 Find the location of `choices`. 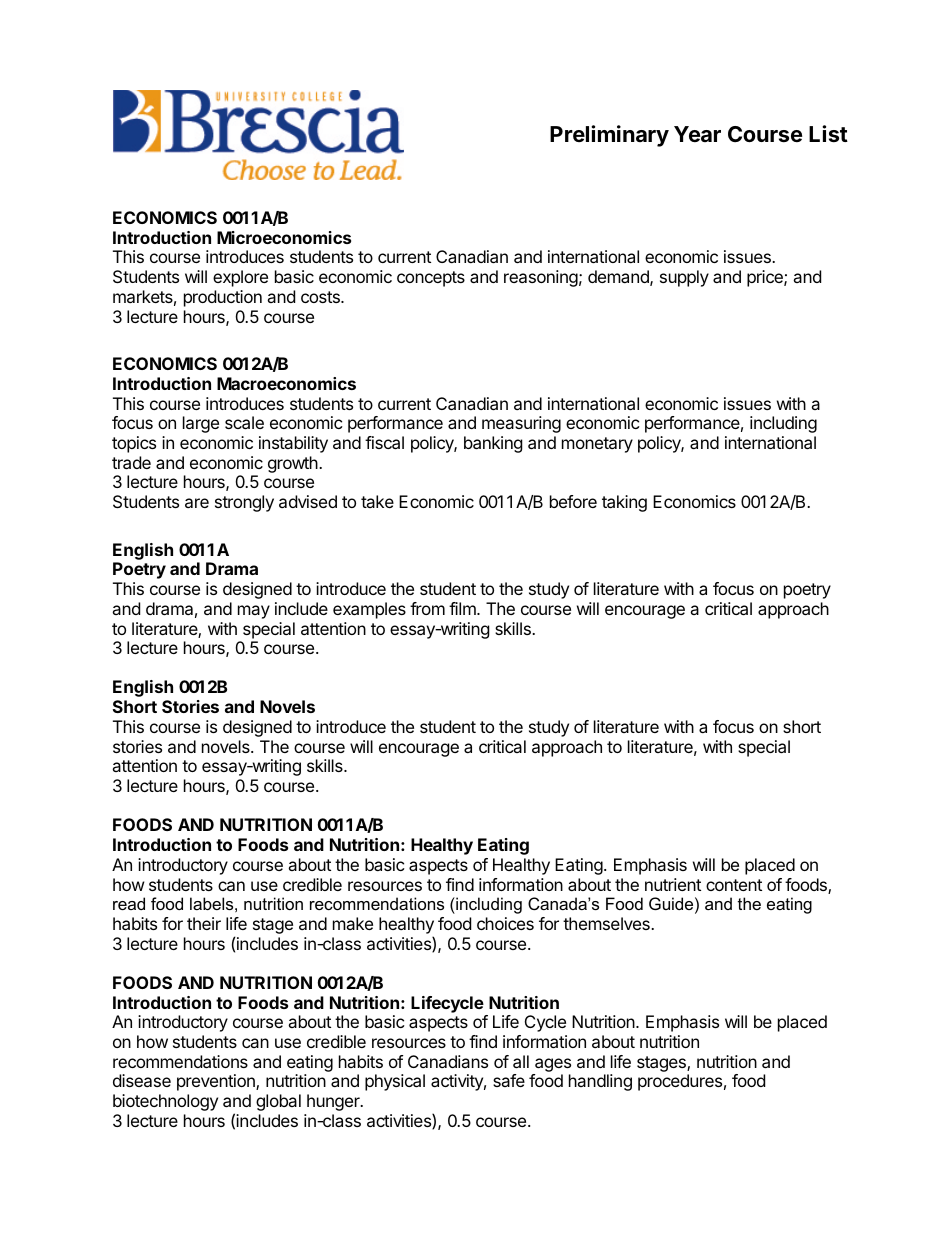

choices is located at coordinates (505, 923).
